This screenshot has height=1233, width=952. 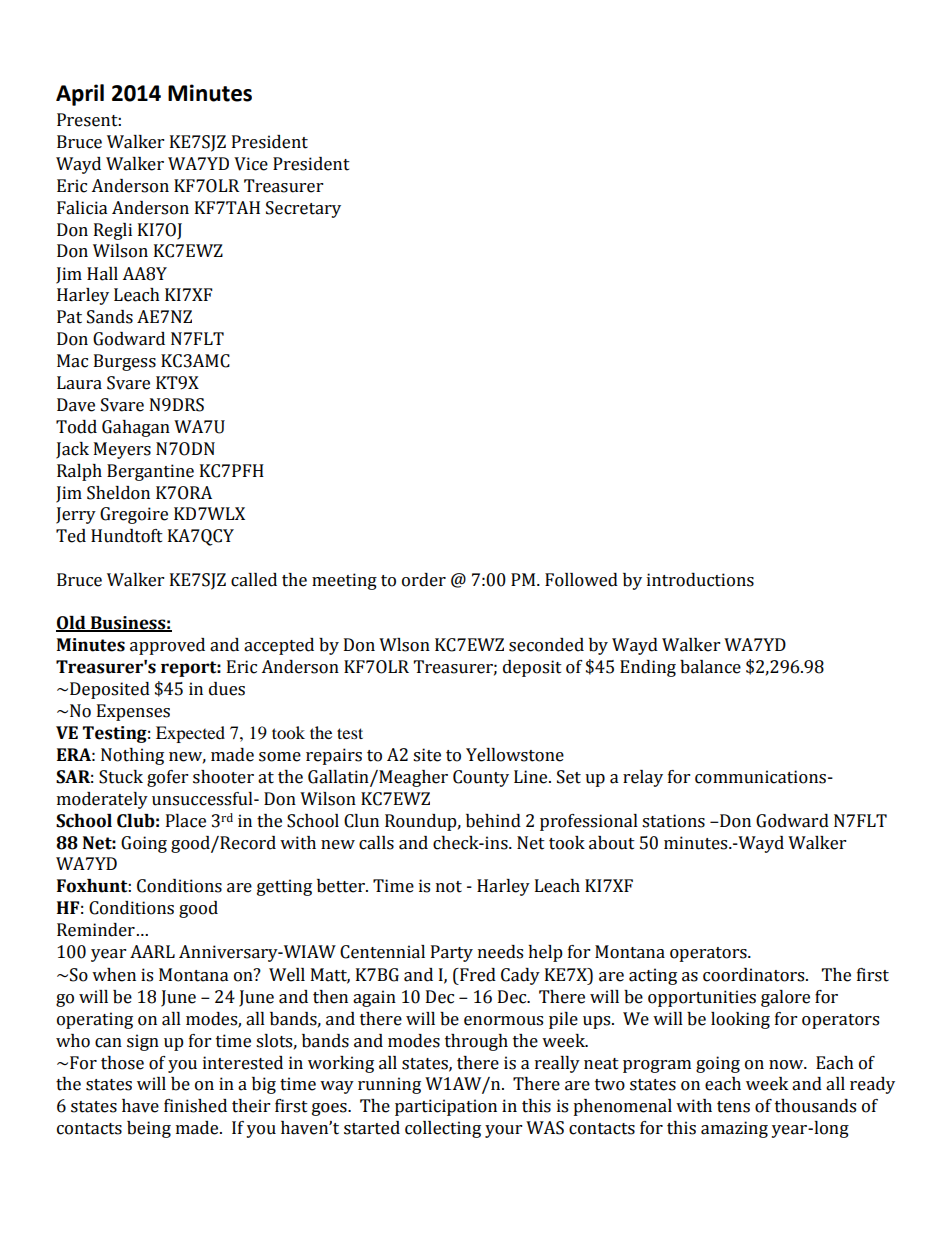 What do you see at coordinates (186, 821) in the screenshot?
I see `Place` at bounding box center [186, 821].
